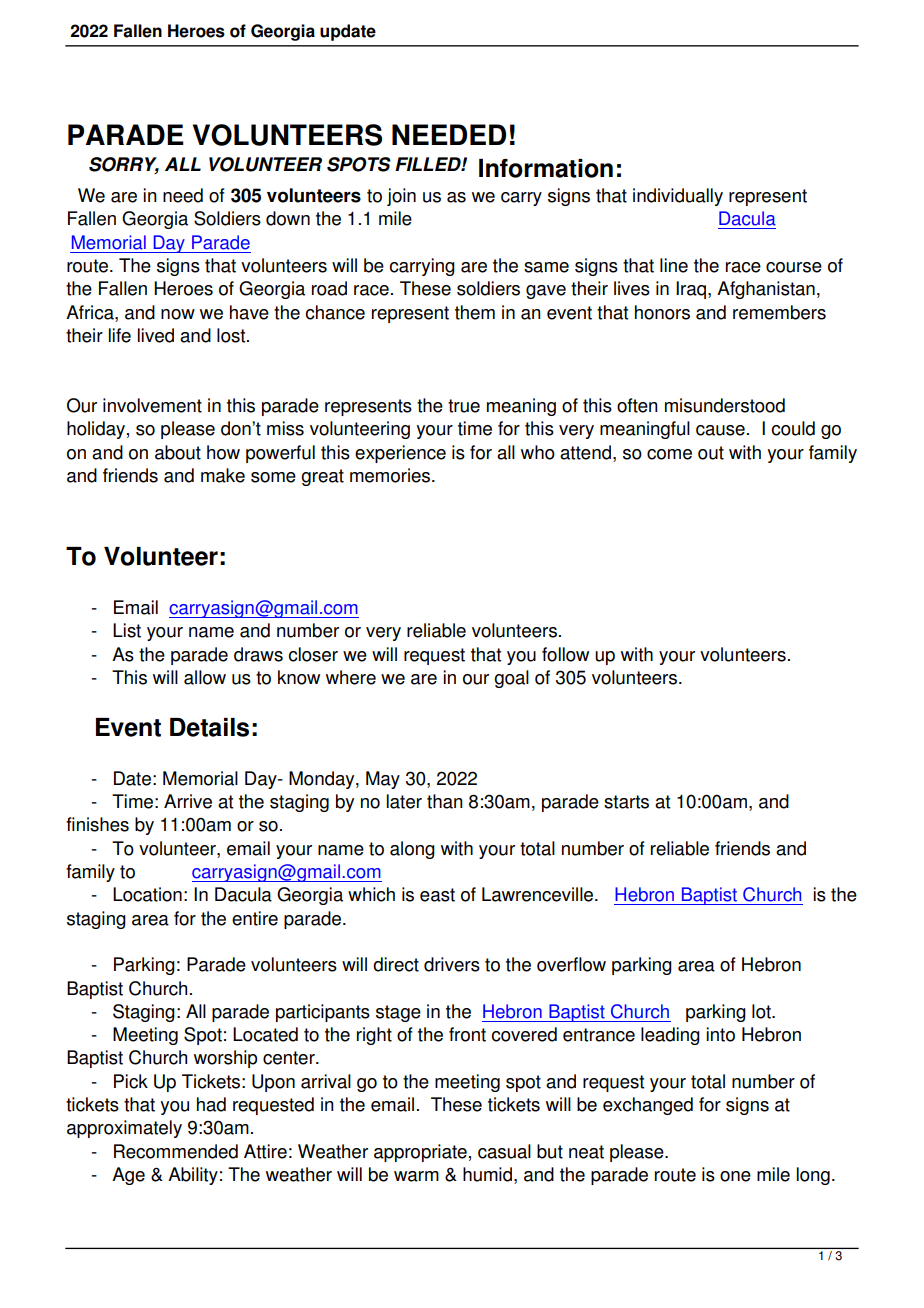  Describe the element at coordinates (678, 197) in the screenshot. I see `individually` at that location.
